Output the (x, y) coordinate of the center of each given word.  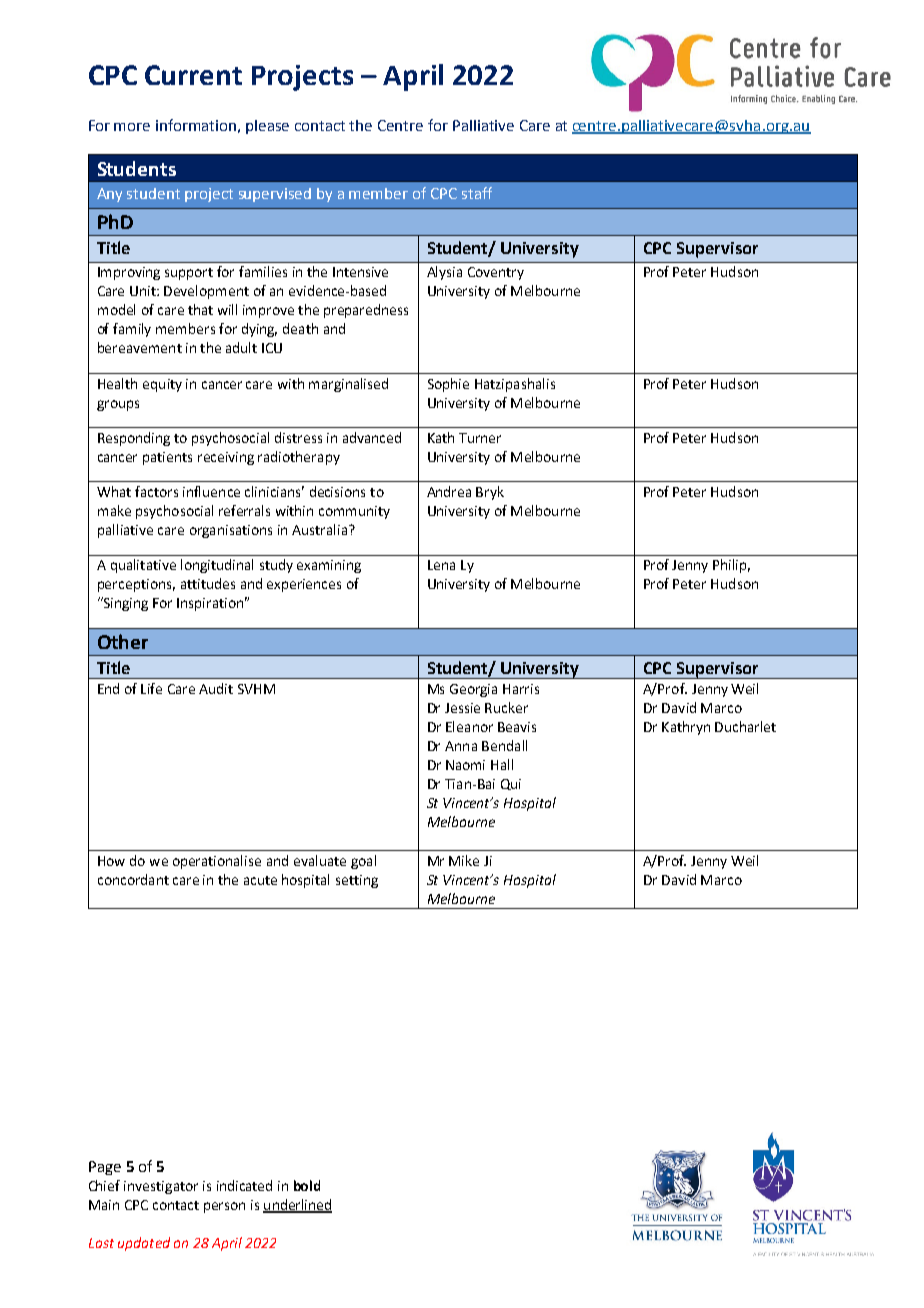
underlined (297, 1206)
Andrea (449, 491)
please (267, 127)
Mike (464, 860)
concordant (133, 879)
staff (477, 193)
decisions (337, 491)
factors (156, 491)
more (132, 127)
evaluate (320, 860)
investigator (161, 1187)
